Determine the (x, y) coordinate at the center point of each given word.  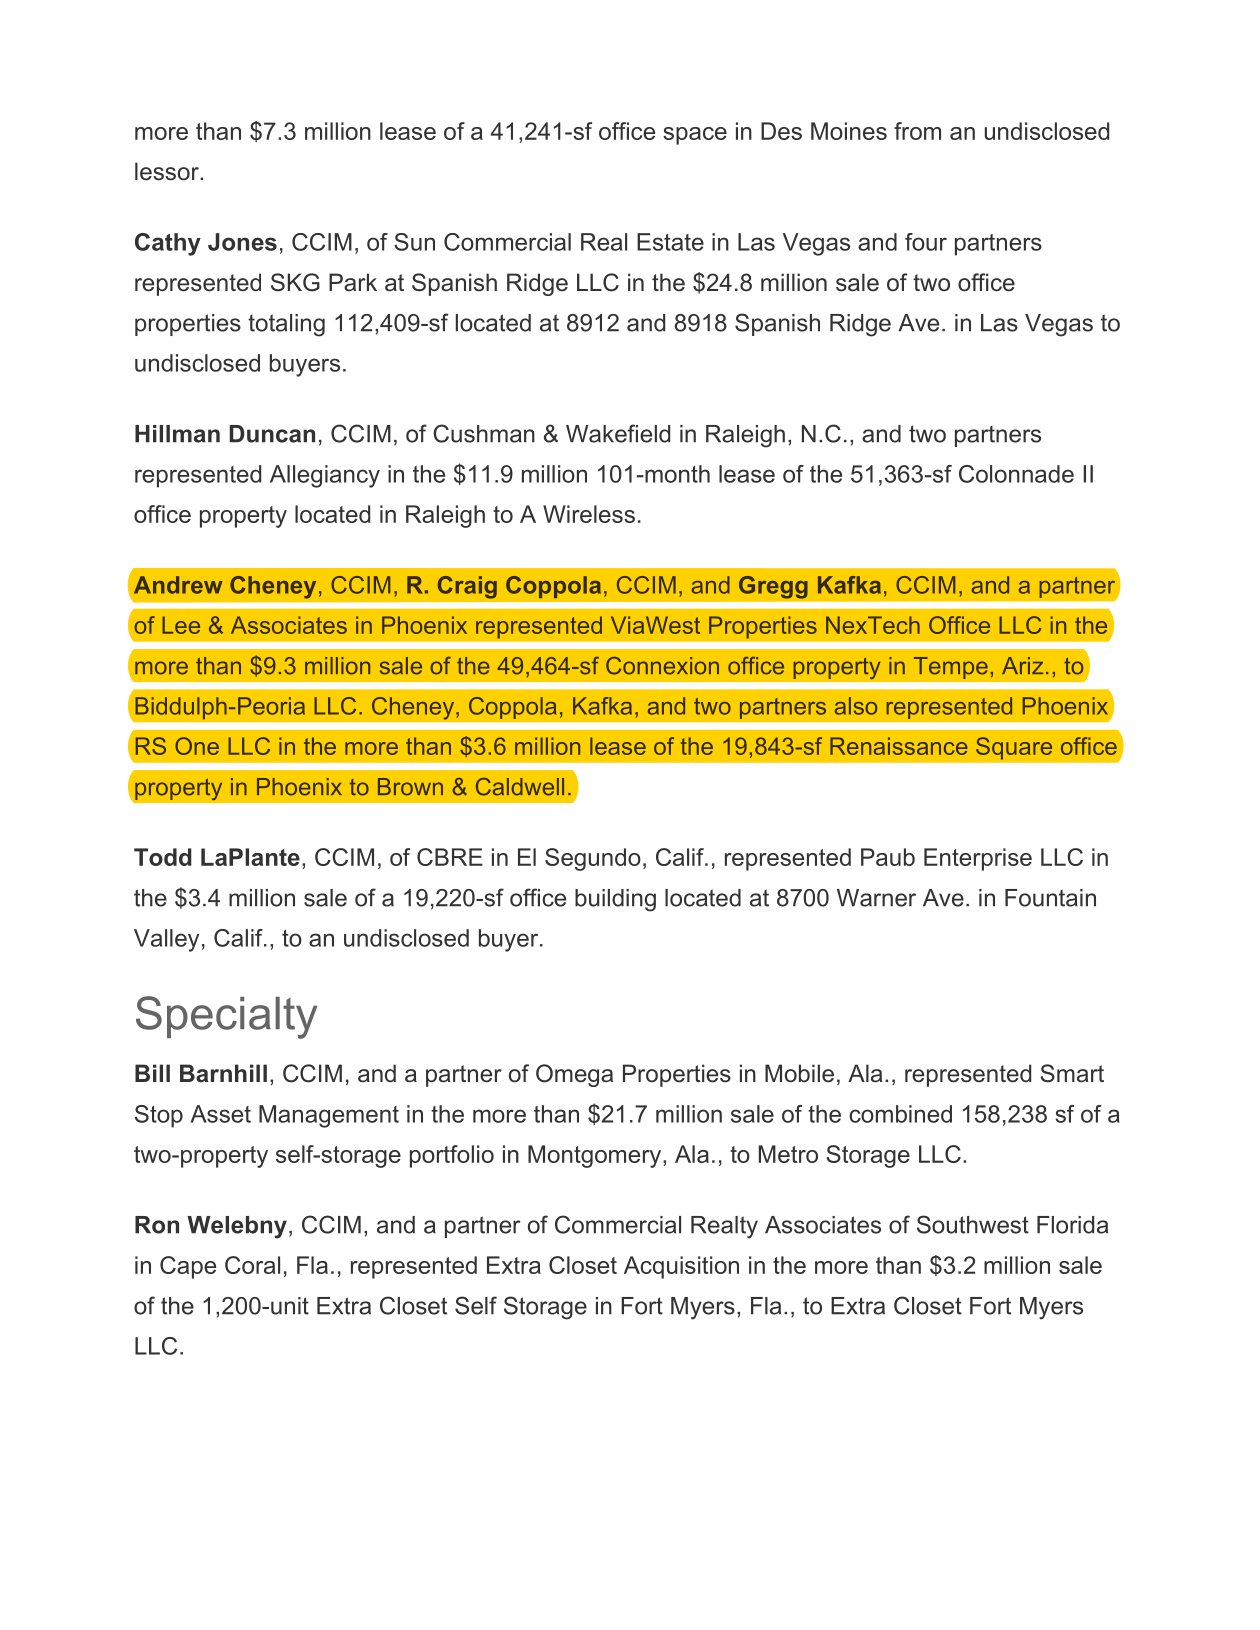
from (917, 131)
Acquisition (681, 1267)
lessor (168, 171)
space (695, 136)
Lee (181, 625)
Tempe (951, 668)
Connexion (662, 666)
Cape (188, 1267)
